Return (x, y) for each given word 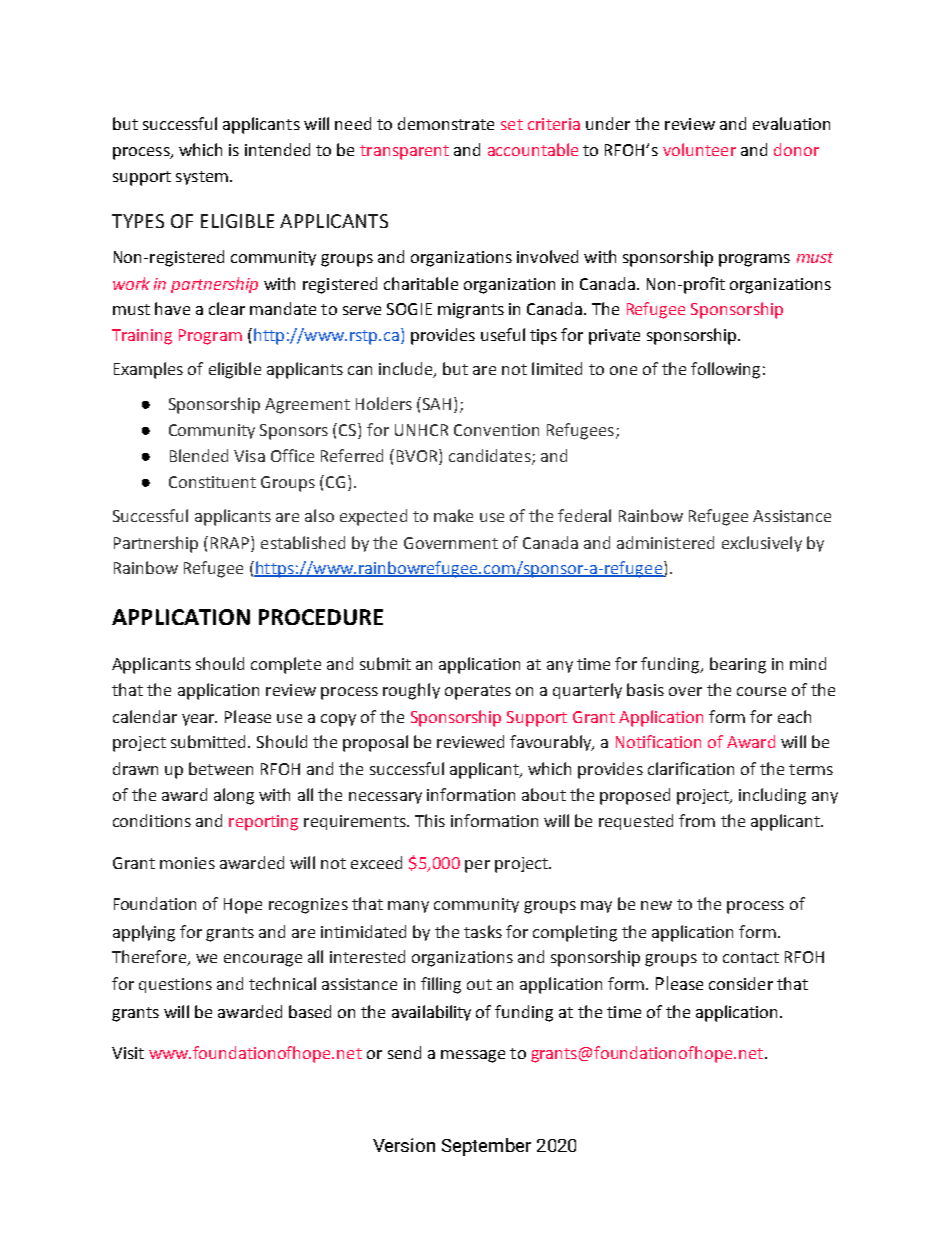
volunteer (699, 149)
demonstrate (446, 123)
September (486, 1147)
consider (741, 983)
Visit (128, 1053)
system (202, 178)
